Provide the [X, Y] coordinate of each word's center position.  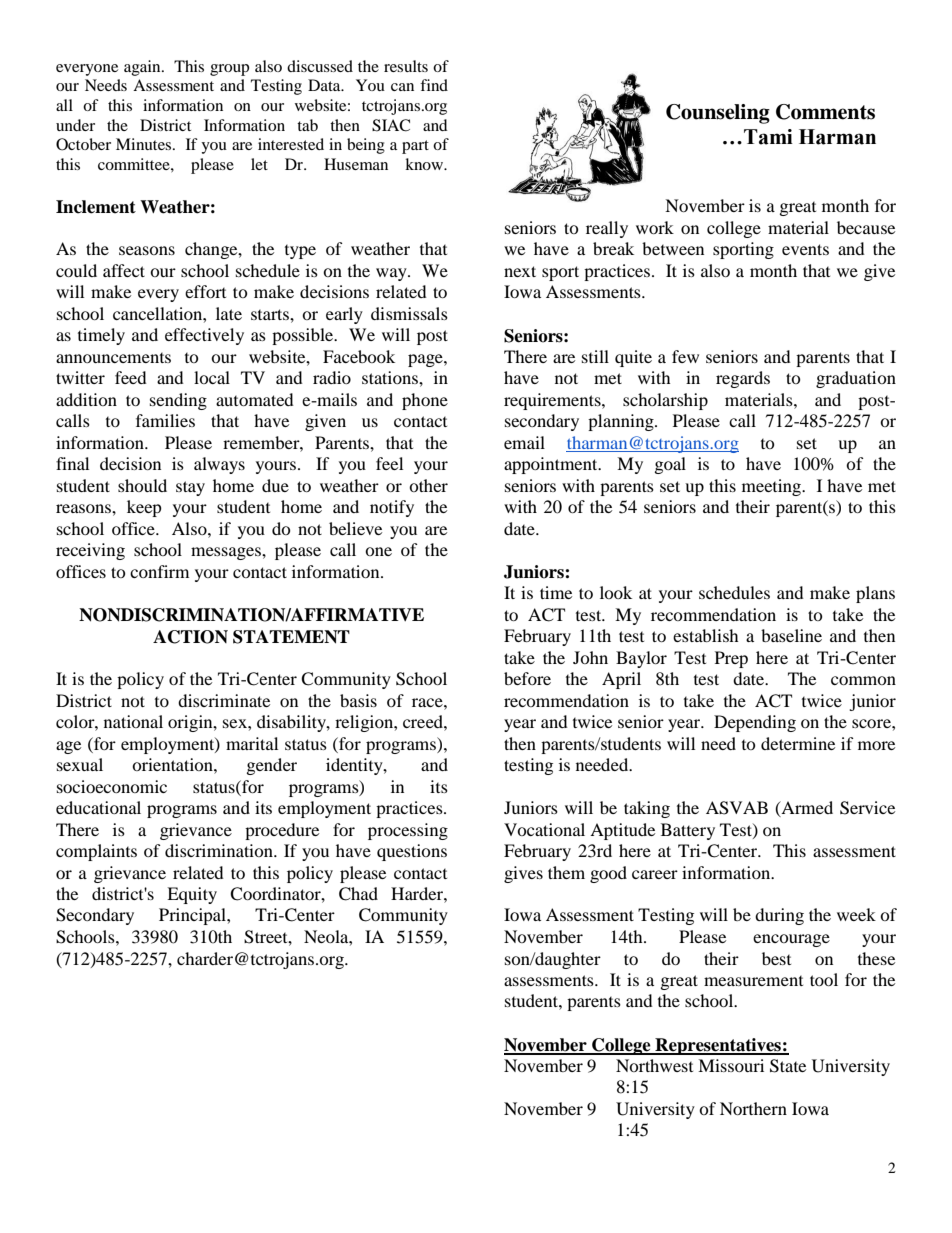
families [165, 420]
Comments [825, 112]
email [524, 442]
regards [743, 379]
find [434, 85]
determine [798, 743]
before [527, 678]
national [133, 721]
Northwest [654, 1065]
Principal [193, 916]
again [143, 68]
